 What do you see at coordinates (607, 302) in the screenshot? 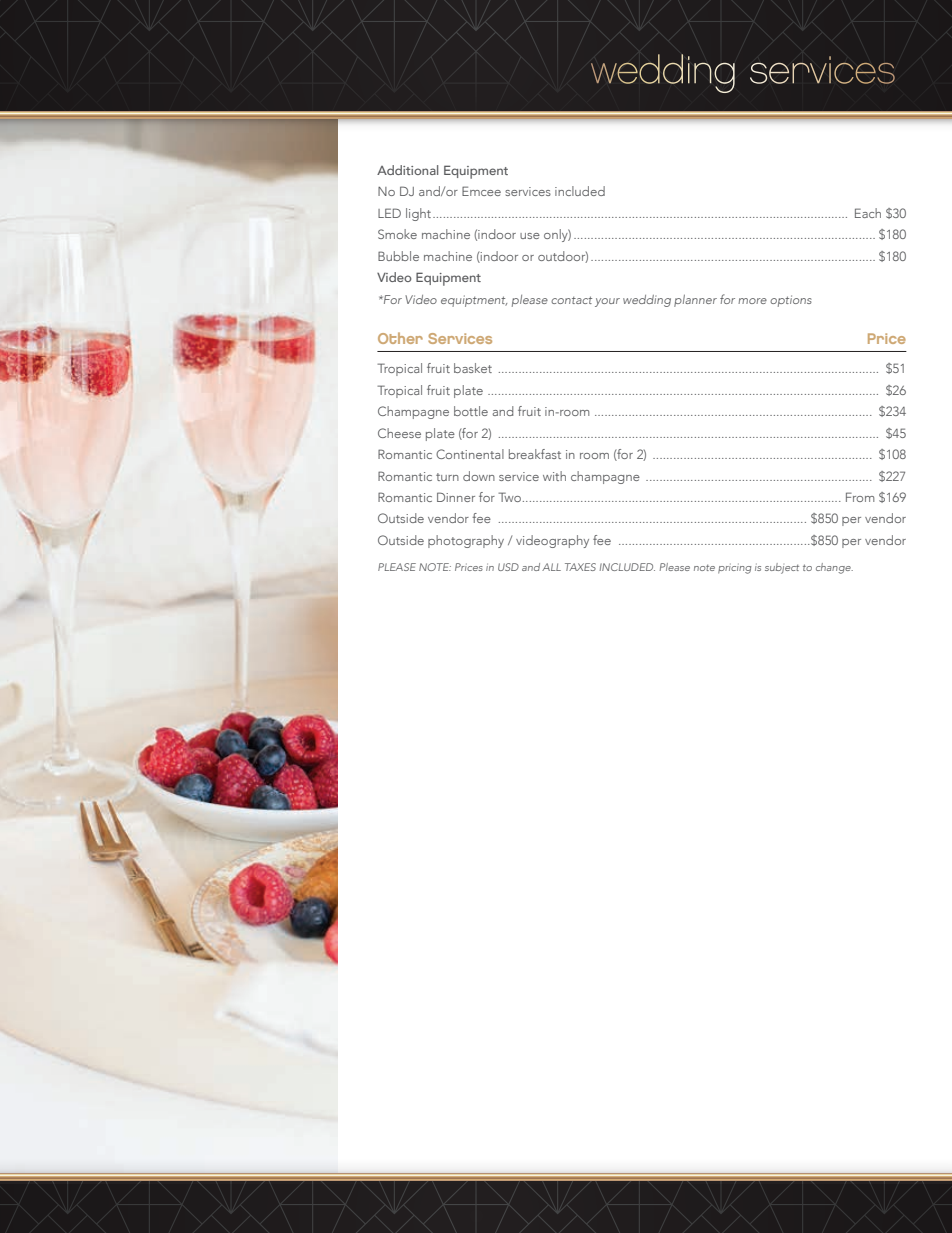
I see `your` at bounding box center [607, 302].
